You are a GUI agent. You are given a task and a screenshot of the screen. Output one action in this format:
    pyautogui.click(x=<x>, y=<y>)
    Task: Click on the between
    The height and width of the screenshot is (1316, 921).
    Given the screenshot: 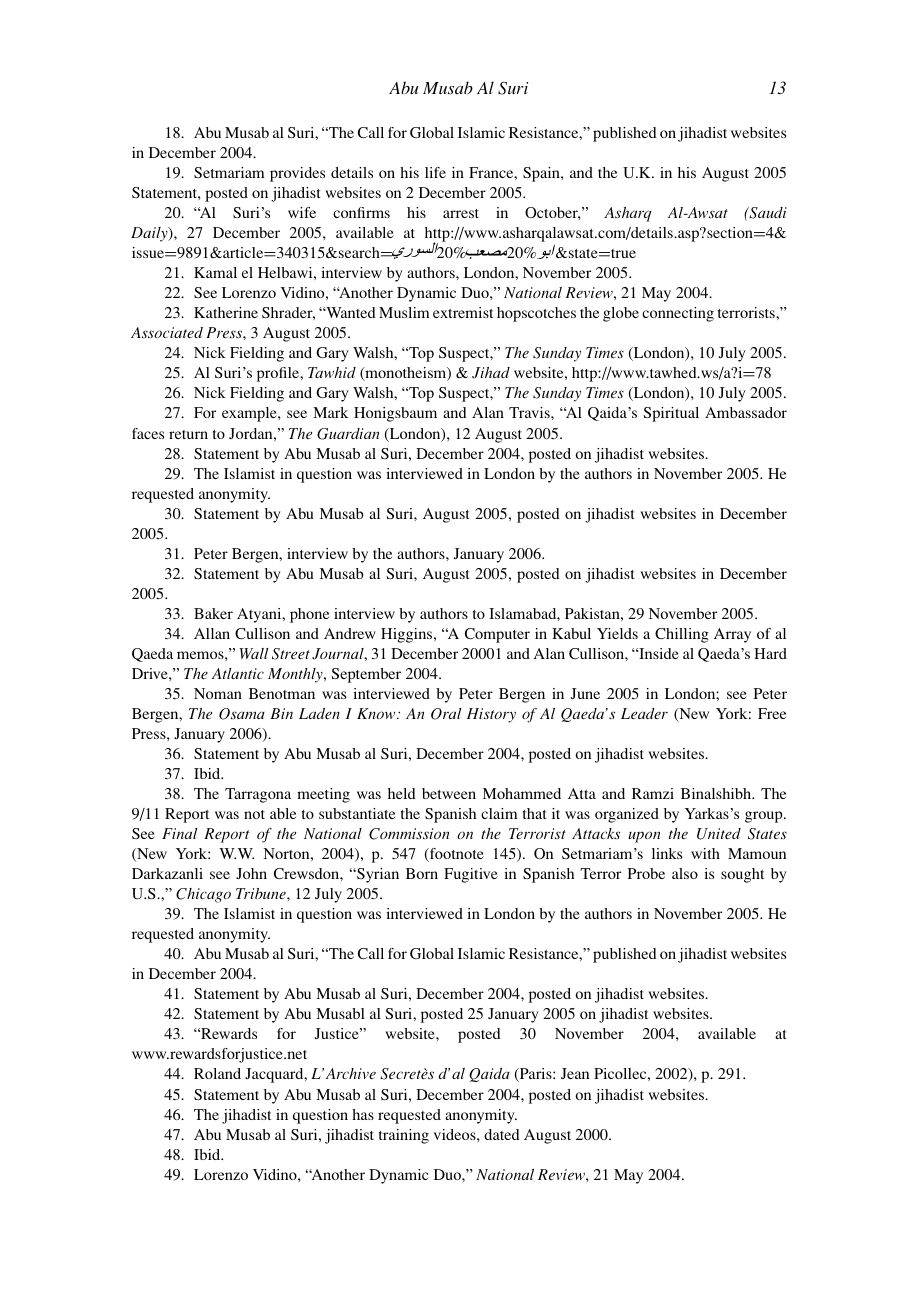 What is the action you would take?
    pyautogui.click(x=449, y=793)
